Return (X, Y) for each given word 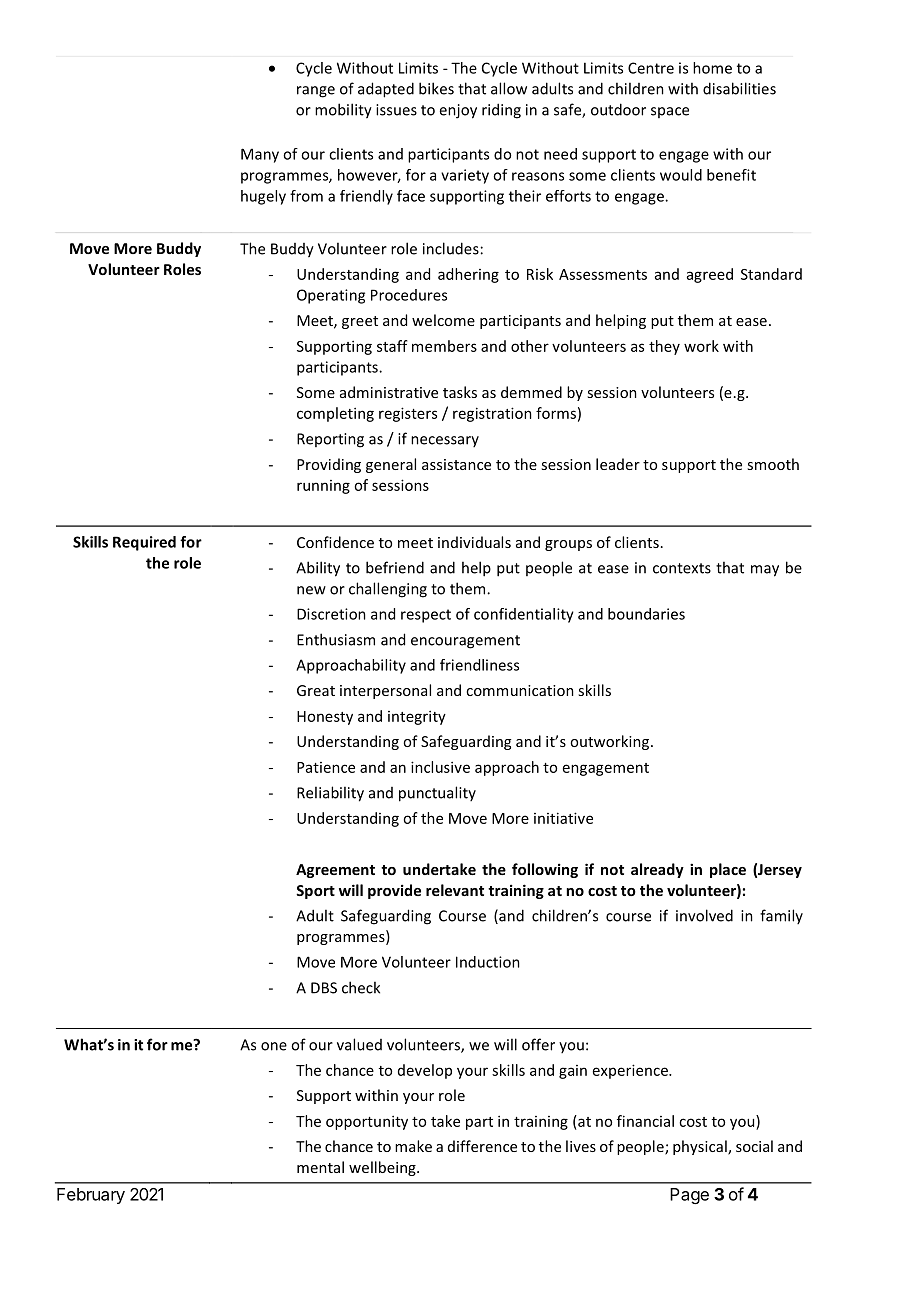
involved (704, 915)
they (664, 347)
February (91, 1196)
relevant (455, 890)
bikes (436, 88)
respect (426, 616)
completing (335, 414)
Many (260, 155)
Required (144, 543)
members (444, 346)
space (670, 112)
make (413, 1146)
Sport (315, 892)
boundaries (646, 614)
